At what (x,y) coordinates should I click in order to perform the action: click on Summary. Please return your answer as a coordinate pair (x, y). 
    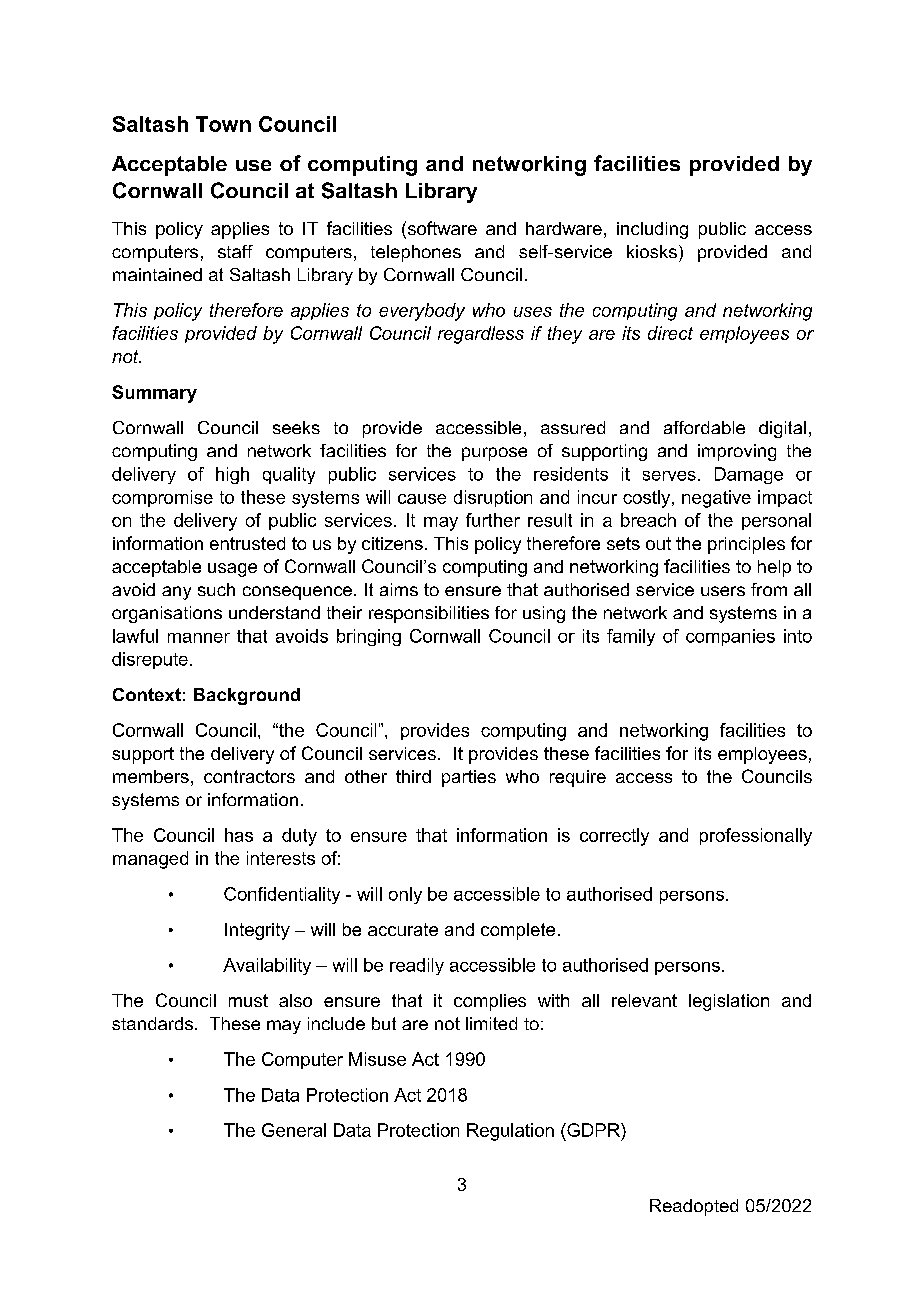
    Looking at the image, I should click on (154, 394).
